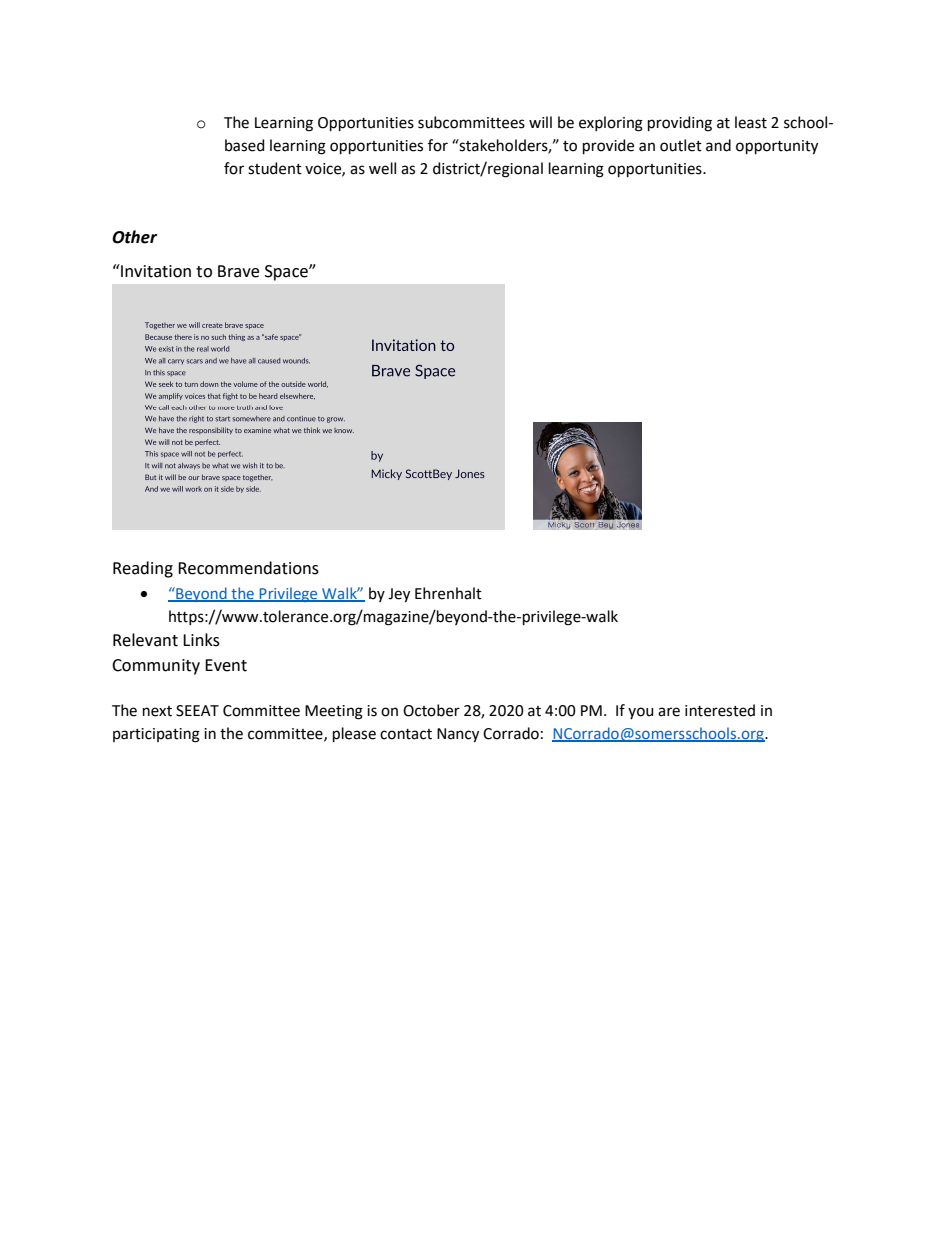 Image resolution: width=952 pixels, height=1233 pixels. Describe the element at coordinates (669, 712) in the image. I see `are` at that location.
